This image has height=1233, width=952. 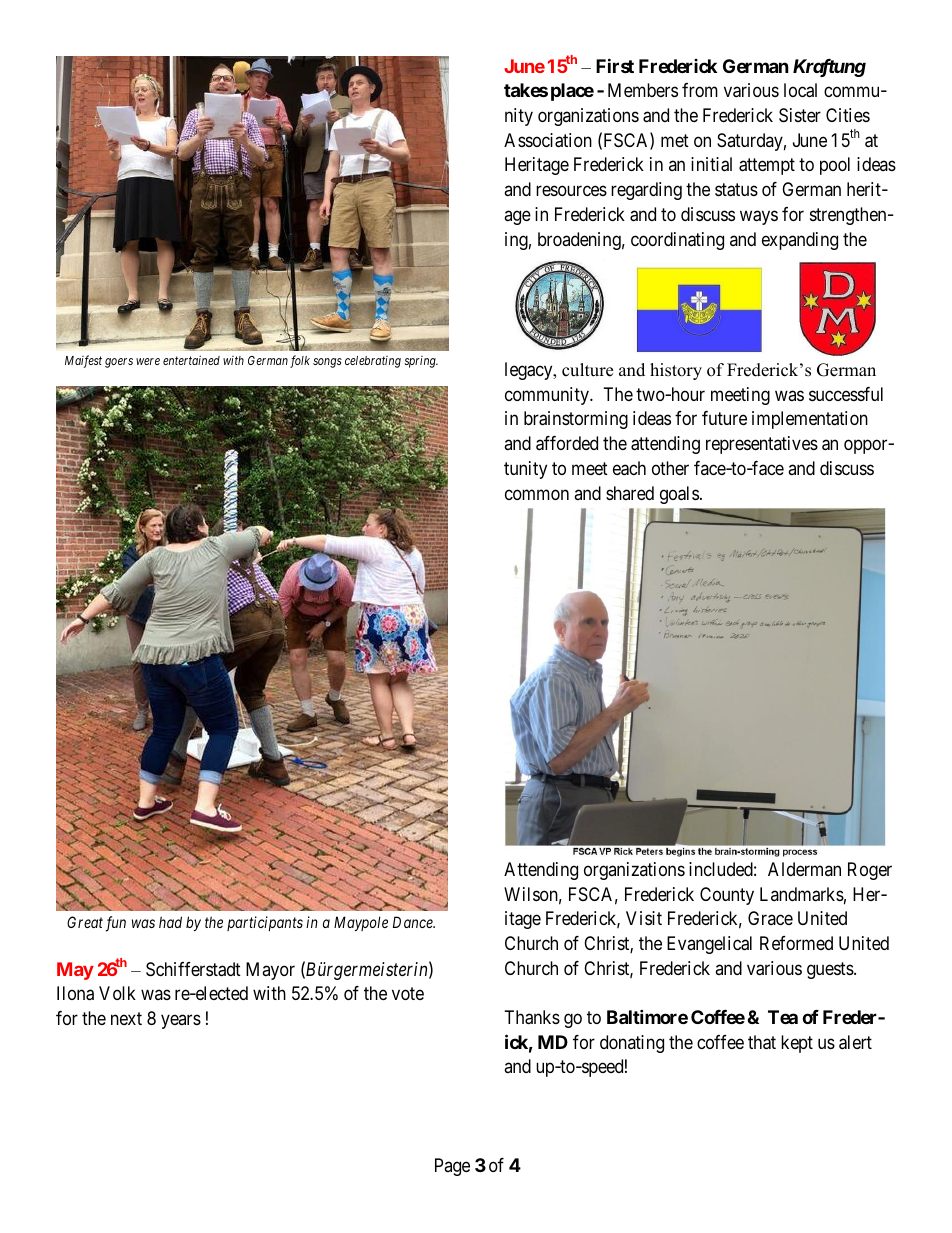 What do you see at coordinates (679, 495) in the image?
I see `goals` at bounding box center [679, 495].
